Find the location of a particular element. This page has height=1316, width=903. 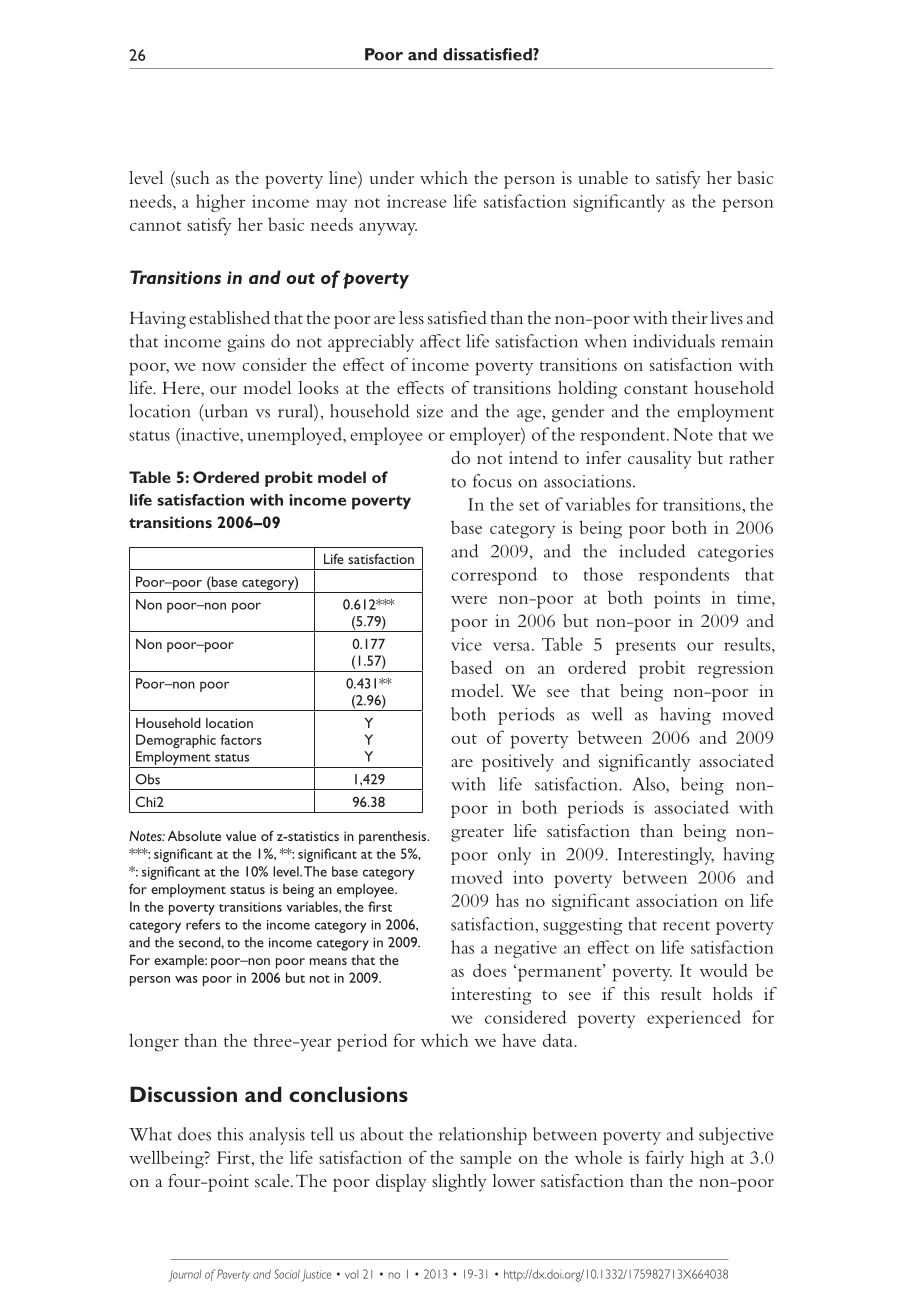

Journal is located at coordinates (185, 1276).
